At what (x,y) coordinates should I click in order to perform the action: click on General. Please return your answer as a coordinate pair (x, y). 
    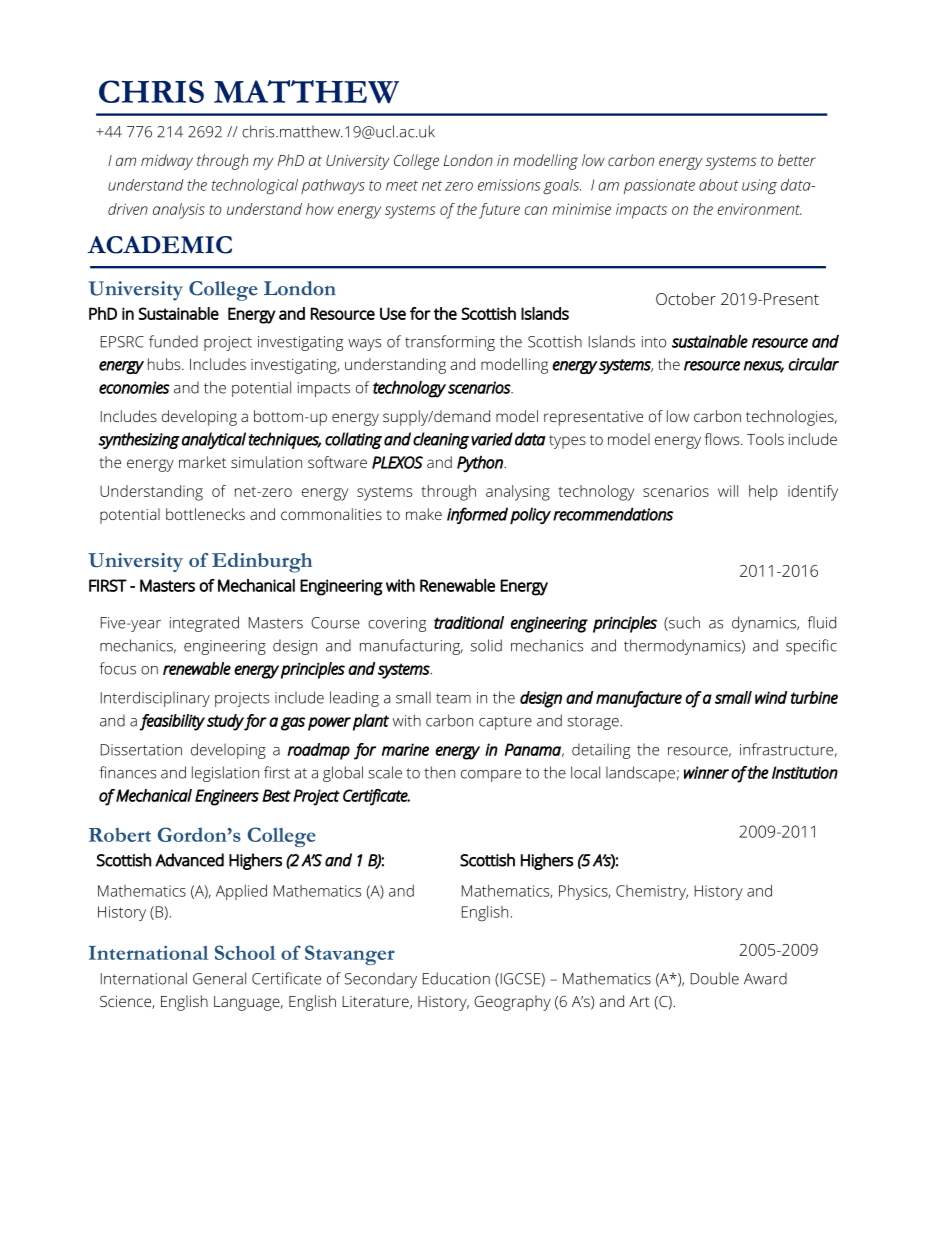
    Looking at the image, I should click on (219, 978).
